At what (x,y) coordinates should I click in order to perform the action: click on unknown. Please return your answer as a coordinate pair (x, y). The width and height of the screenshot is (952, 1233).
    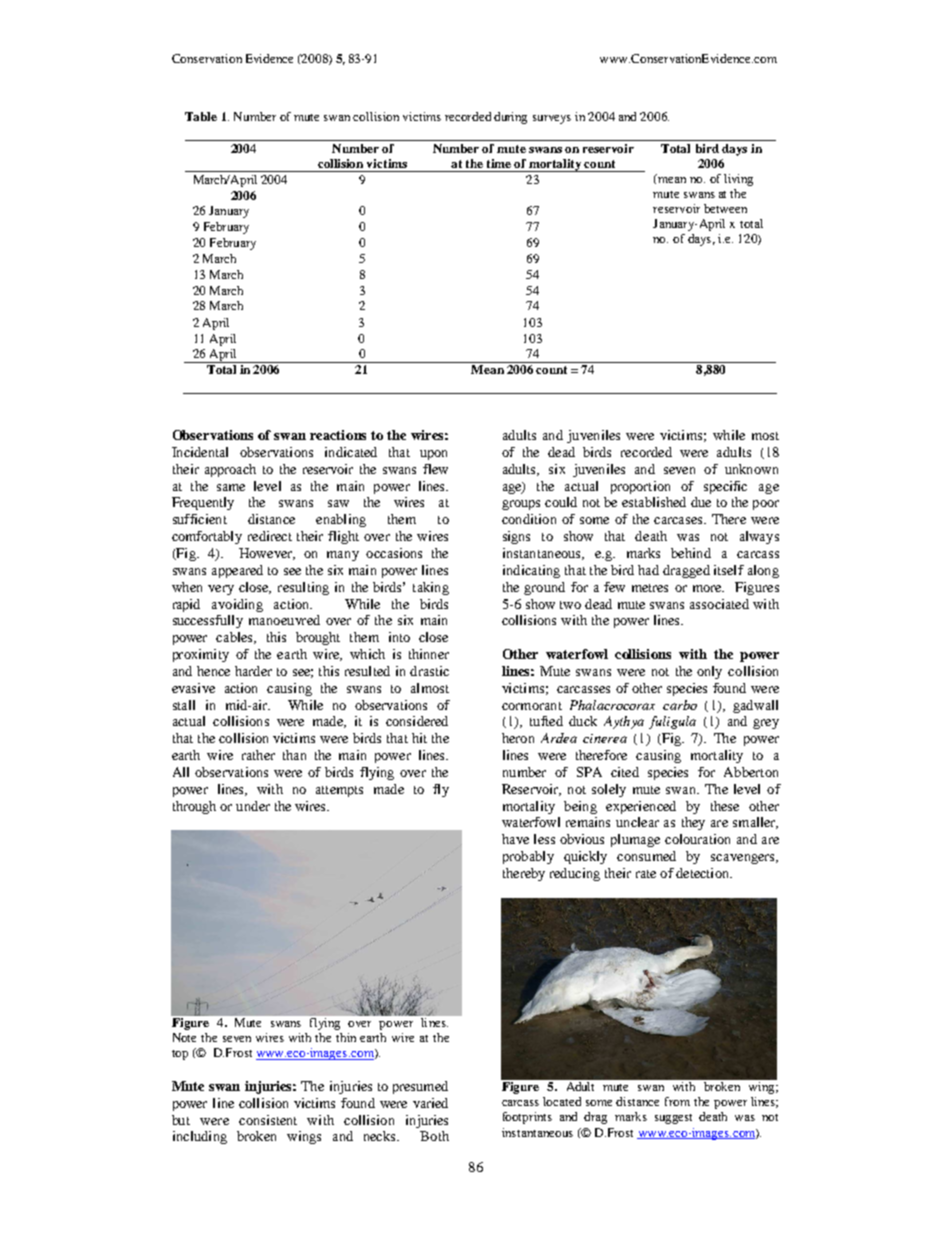
    Looking at the image, I should click on (751, 469).
